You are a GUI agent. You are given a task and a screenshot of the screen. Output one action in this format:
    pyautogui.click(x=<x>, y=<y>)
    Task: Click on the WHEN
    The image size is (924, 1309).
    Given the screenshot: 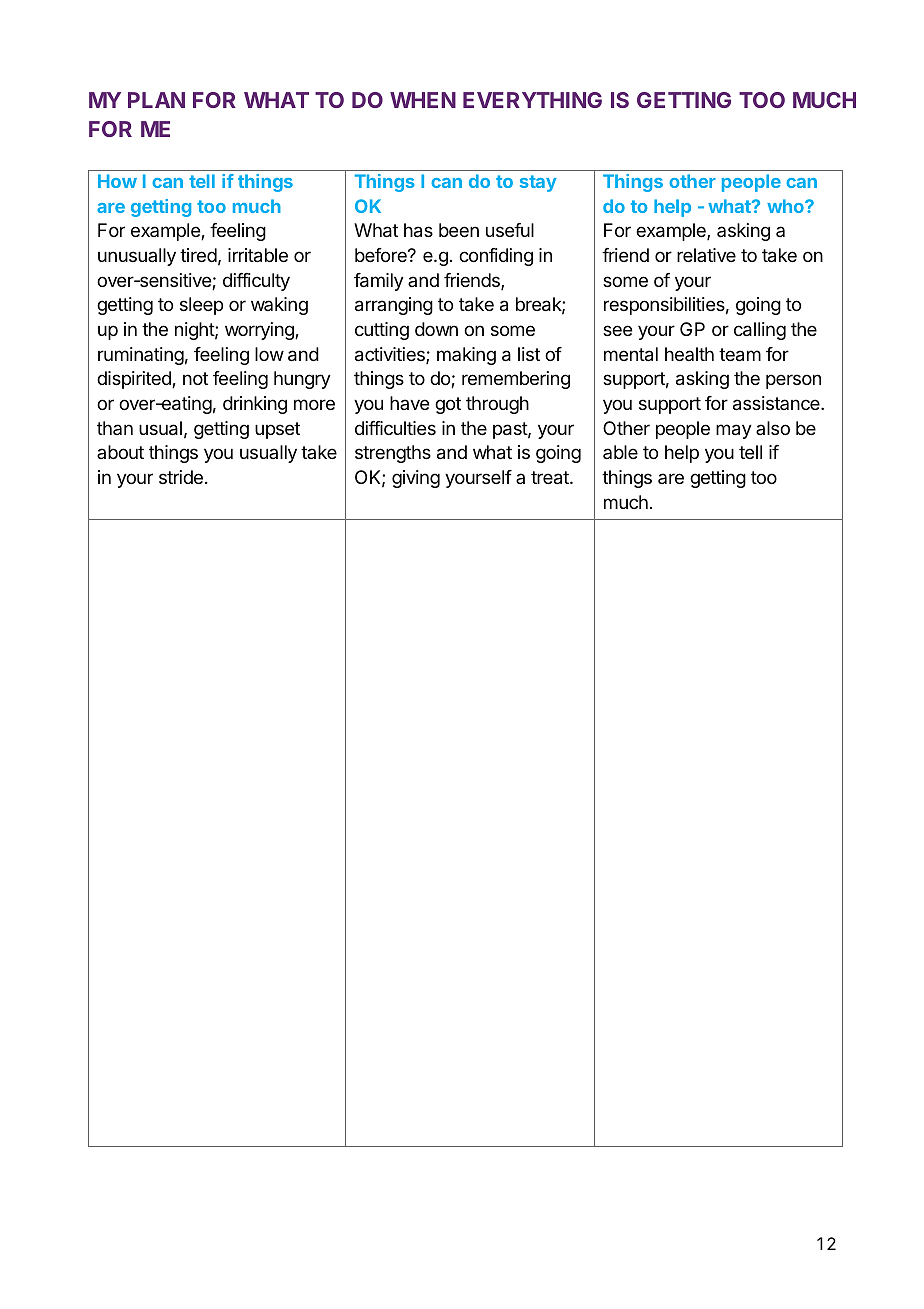 What is the action you would take?
    pyautogui.click(x=423, y=100)
